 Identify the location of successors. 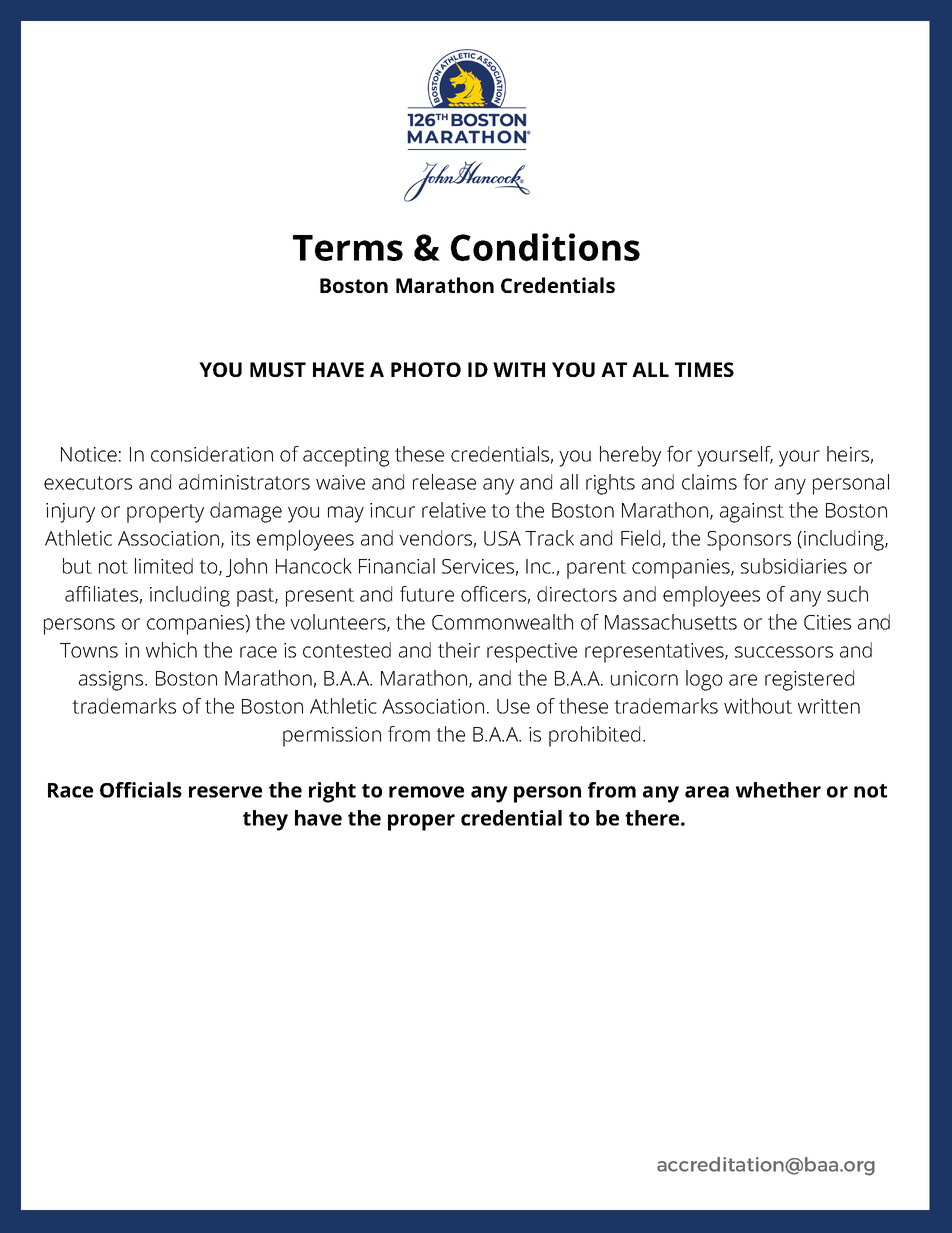
(784, 652).
